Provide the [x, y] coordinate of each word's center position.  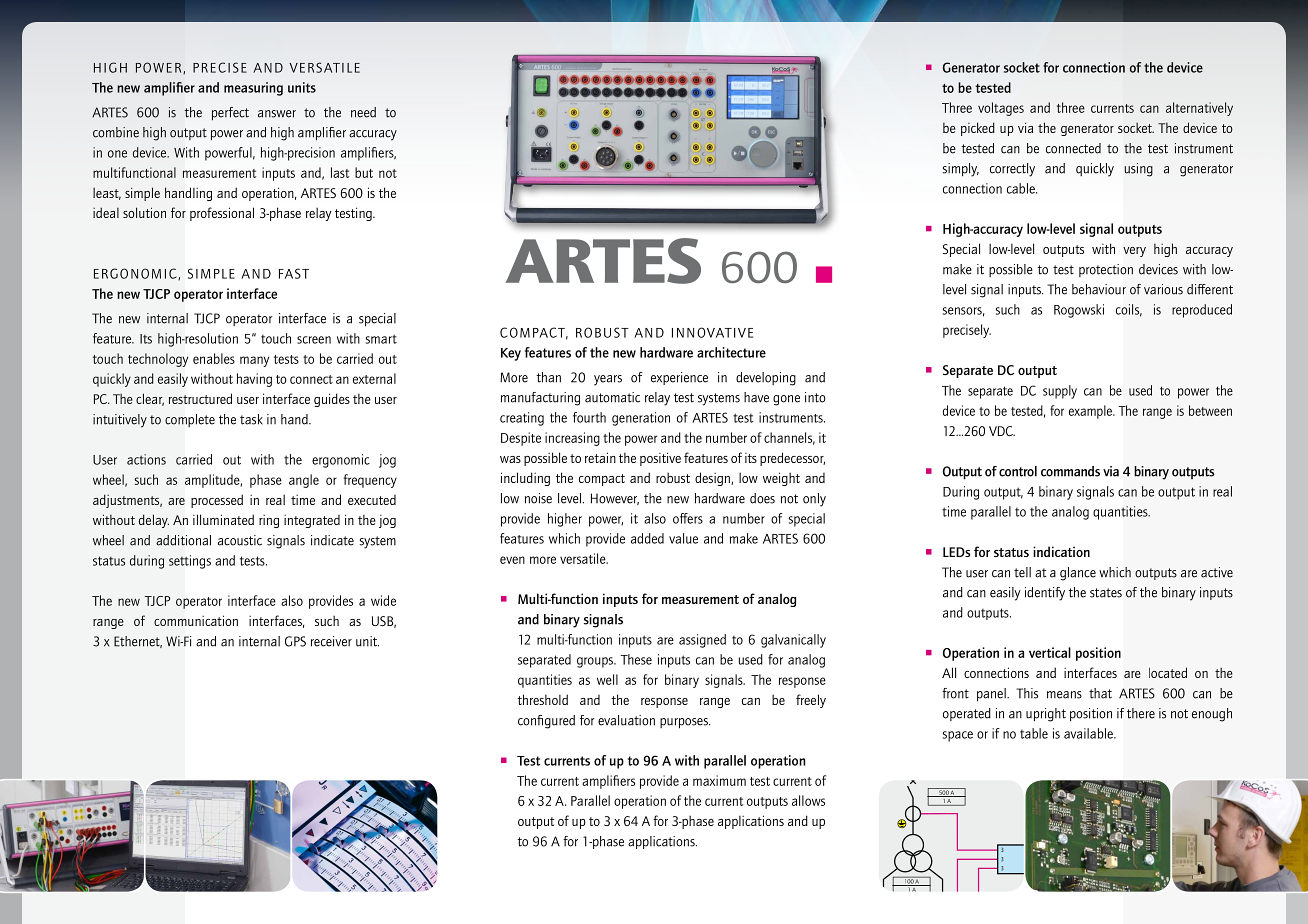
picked [978, 129]
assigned [702, 641]
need [363, 112]
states [1106, 593]
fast [294, 273]
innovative [712, 332]
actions [146, 459]
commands [1070, 471]
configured [546, 722]
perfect [230, 113]
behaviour [1099, 289]
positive [660, 459]
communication [196, 620]
